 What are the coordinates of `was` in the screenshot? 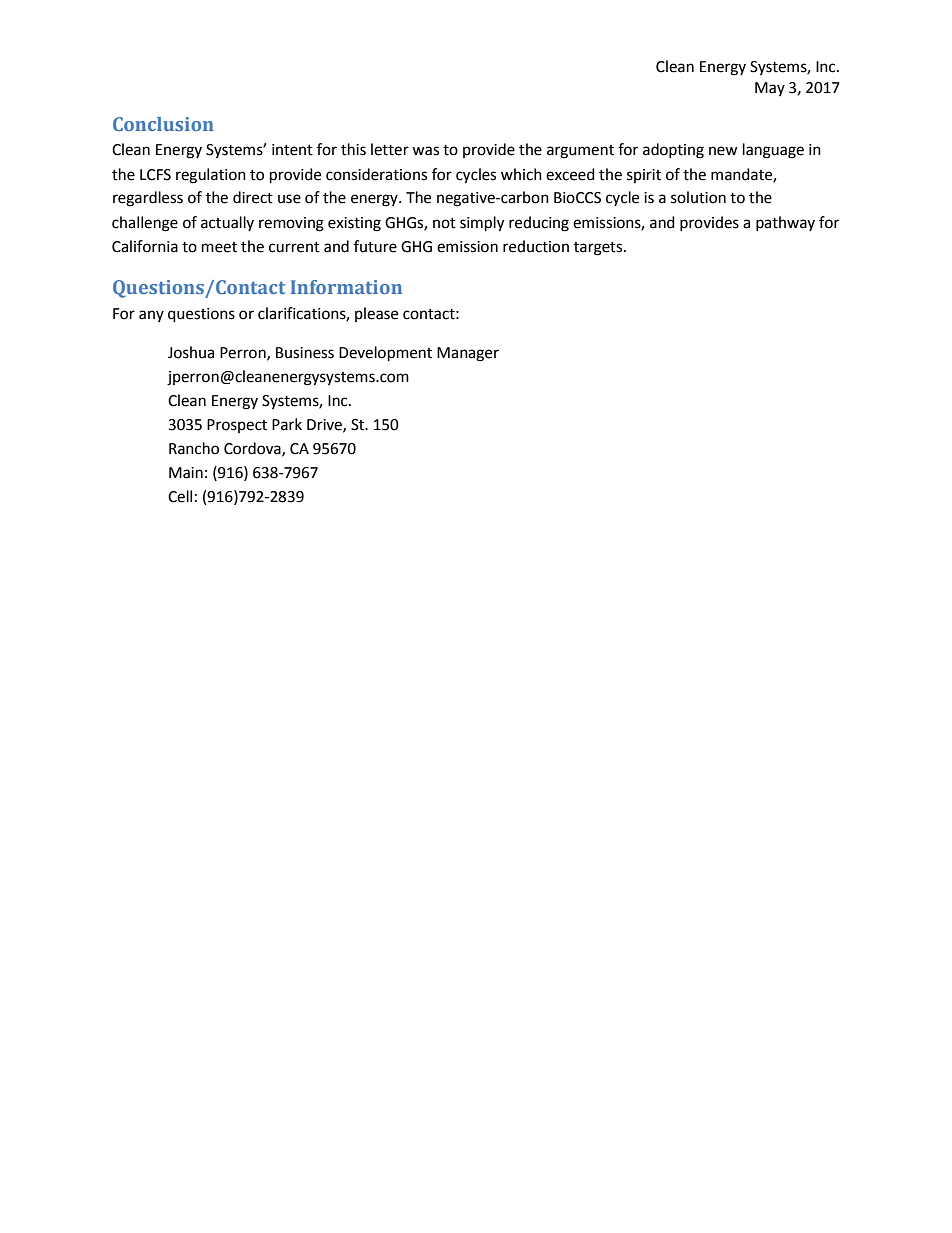 It's located at (425, 151).
